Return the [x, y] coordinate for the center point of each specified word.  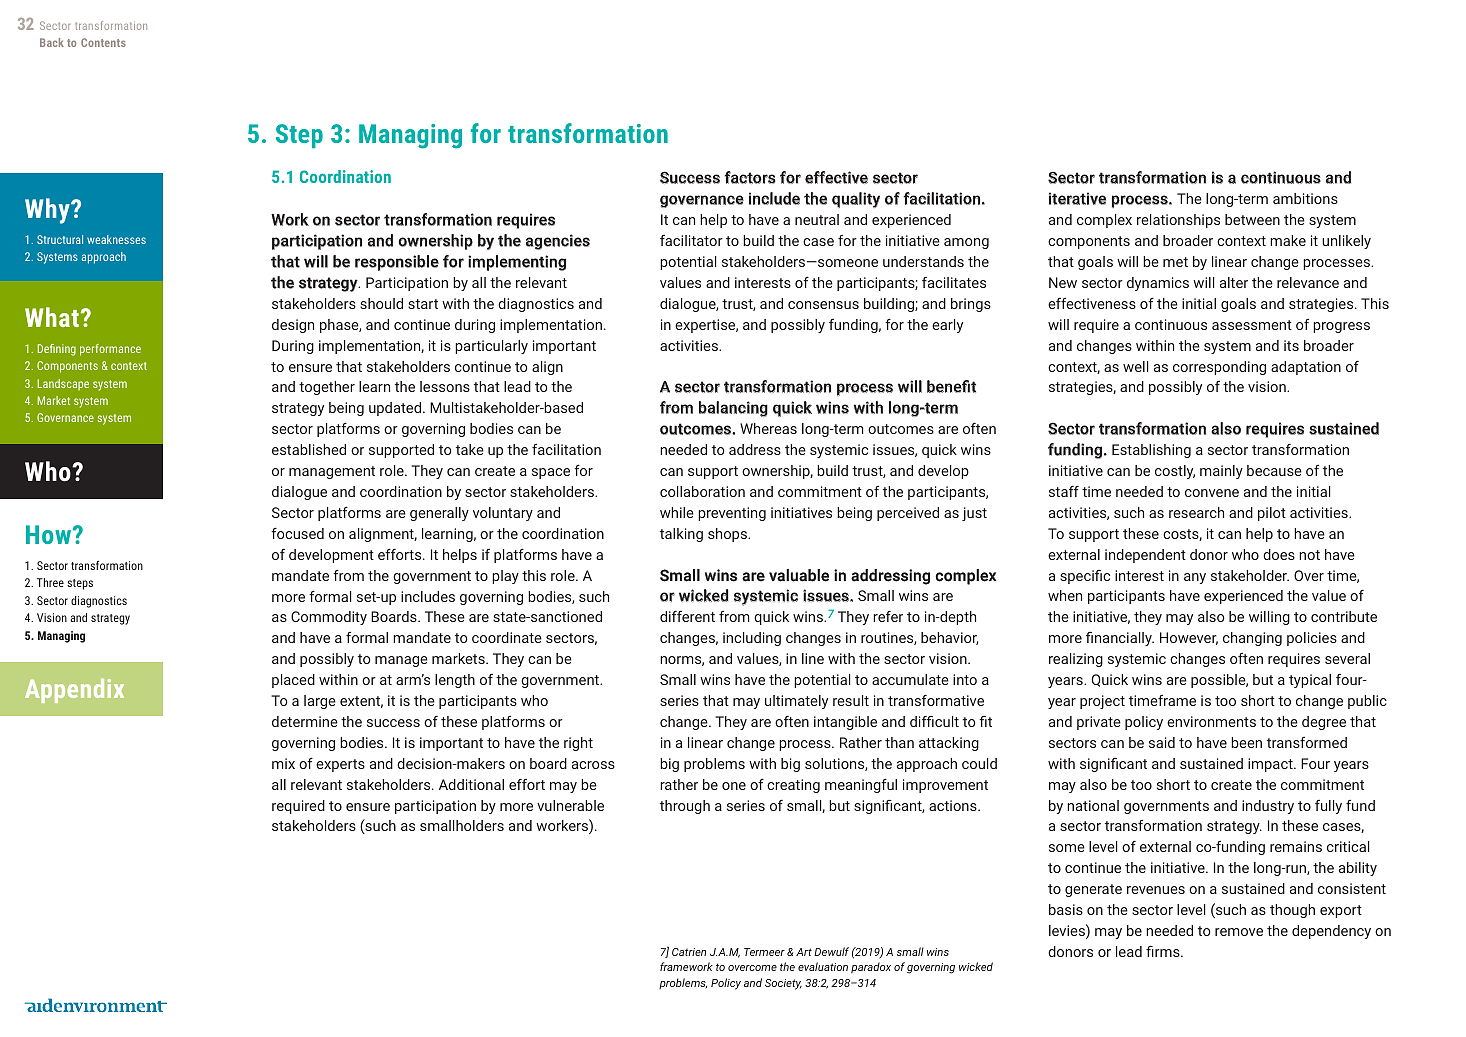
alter [1234, 282]
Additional [471, 784]
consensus [823, 305]
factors [750, 177]
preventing [732, 514]
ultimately [796, 702]
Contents [103, 42]
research [1196, 512]
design [293, 326]
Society [783, 984]
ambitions [1305, 198]
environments [1211, 721]
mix [283, 763]
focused [297, 533]
